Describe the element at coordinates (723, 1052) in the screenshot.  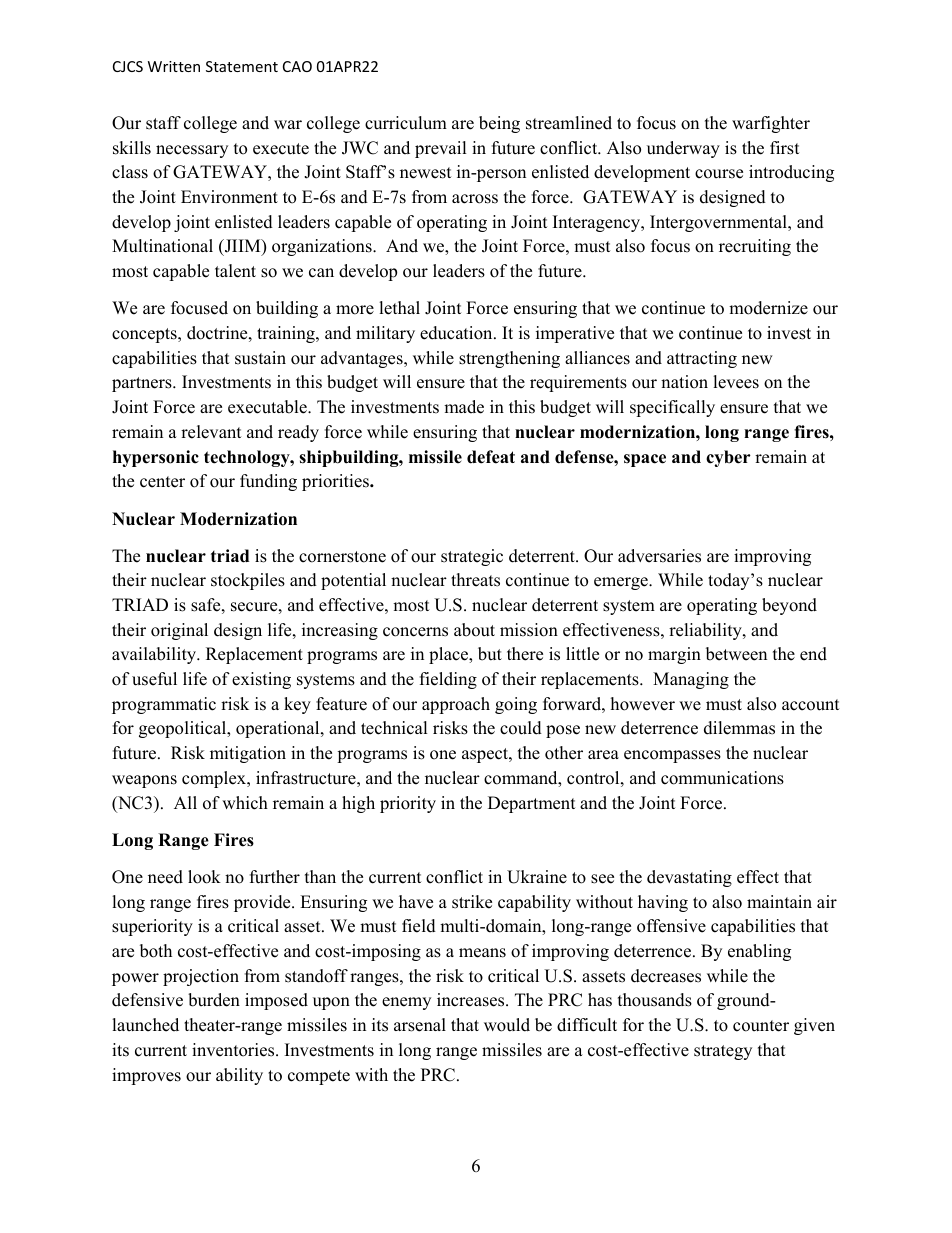
I see `strategy` at that location.
